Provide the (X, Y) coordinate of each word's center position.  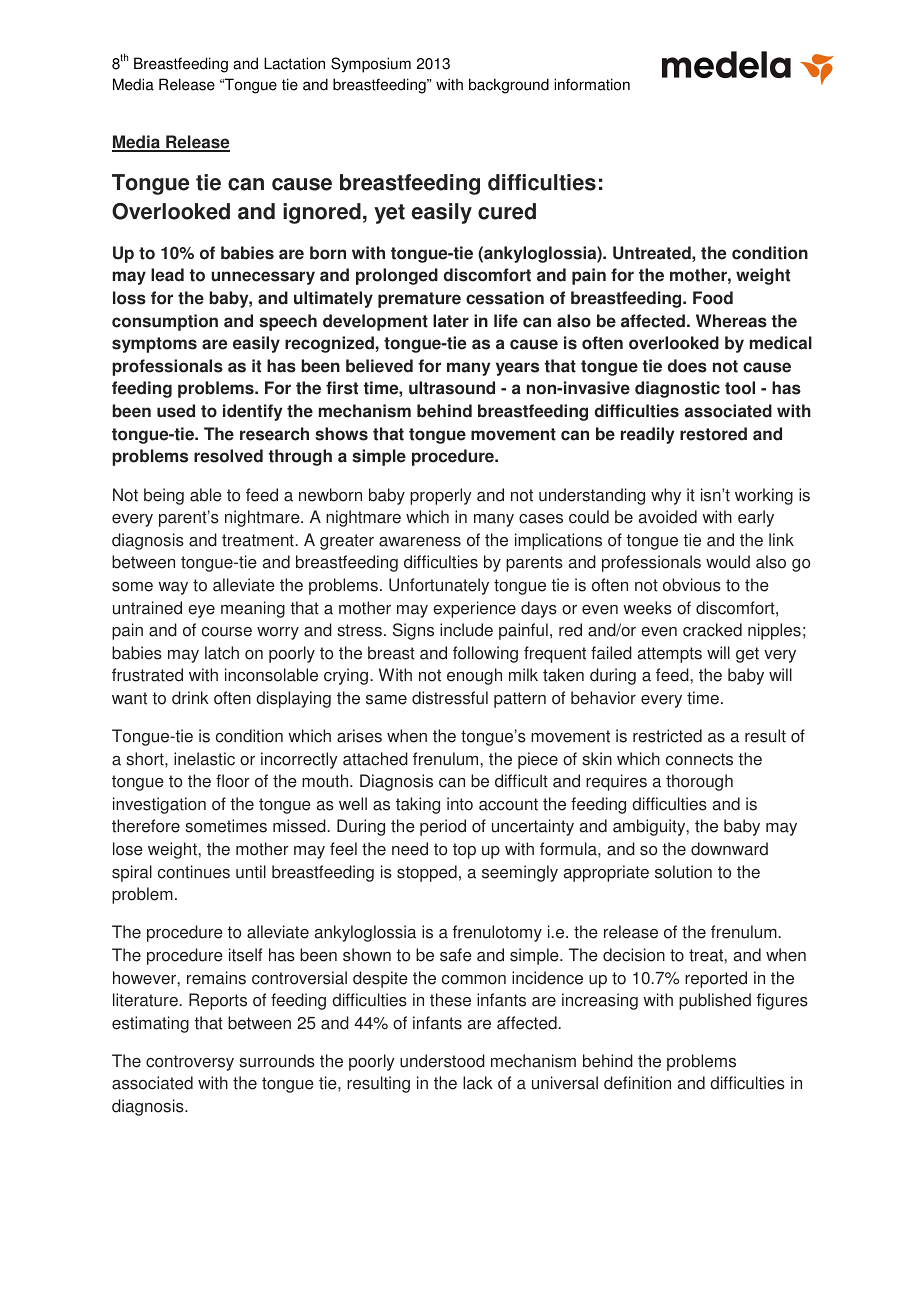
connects (699, 759)
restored (713, 434)
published (715, 1001)
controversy (190, 1063)
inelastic (204, 759)
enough (474, 676)
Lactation (294, 63)
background (509, 86)
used (176, 411)
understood (442, 1061)
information (592, 84)
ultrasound (452, 388)
